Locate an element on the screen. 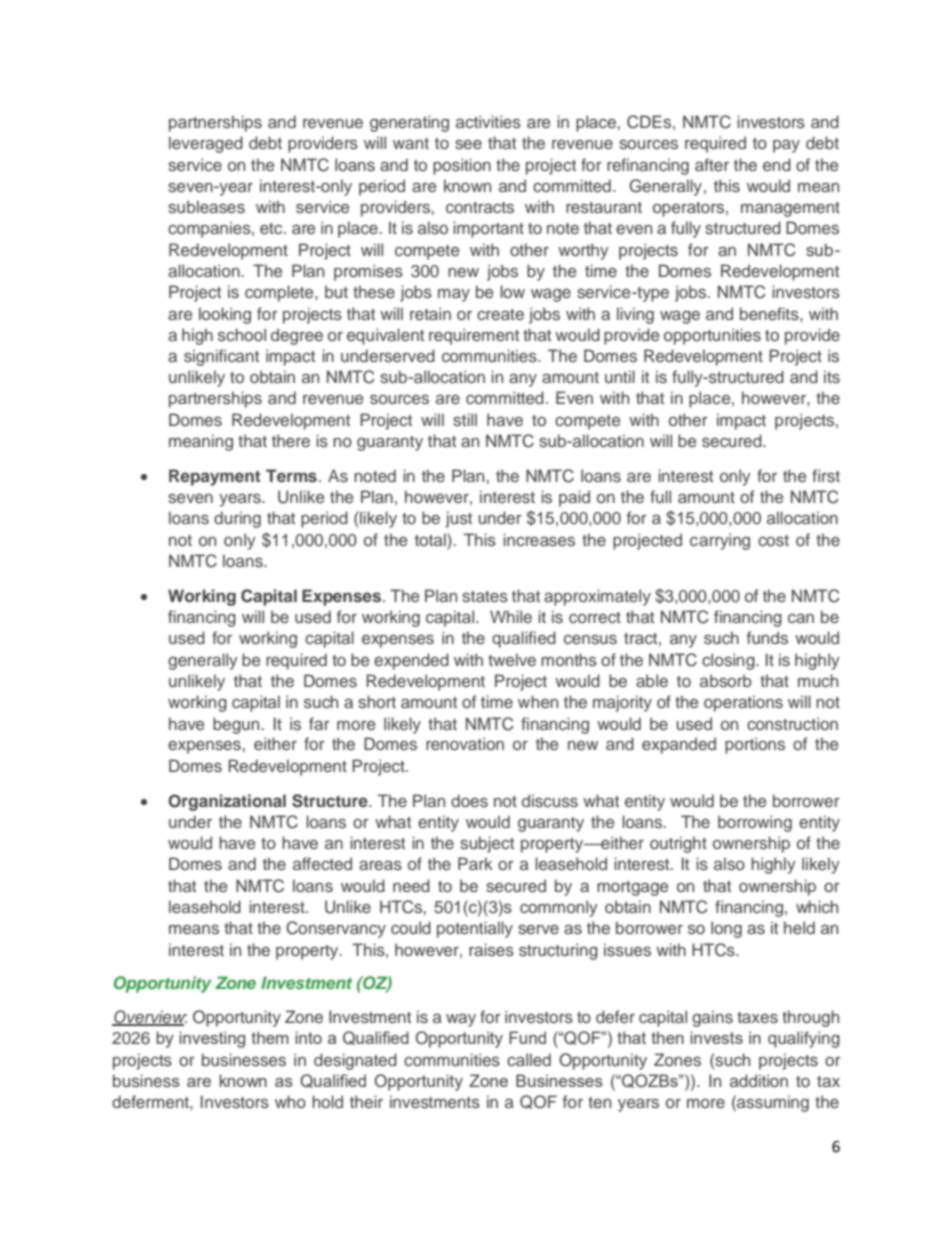  after is located at coordinates (712, 164).
